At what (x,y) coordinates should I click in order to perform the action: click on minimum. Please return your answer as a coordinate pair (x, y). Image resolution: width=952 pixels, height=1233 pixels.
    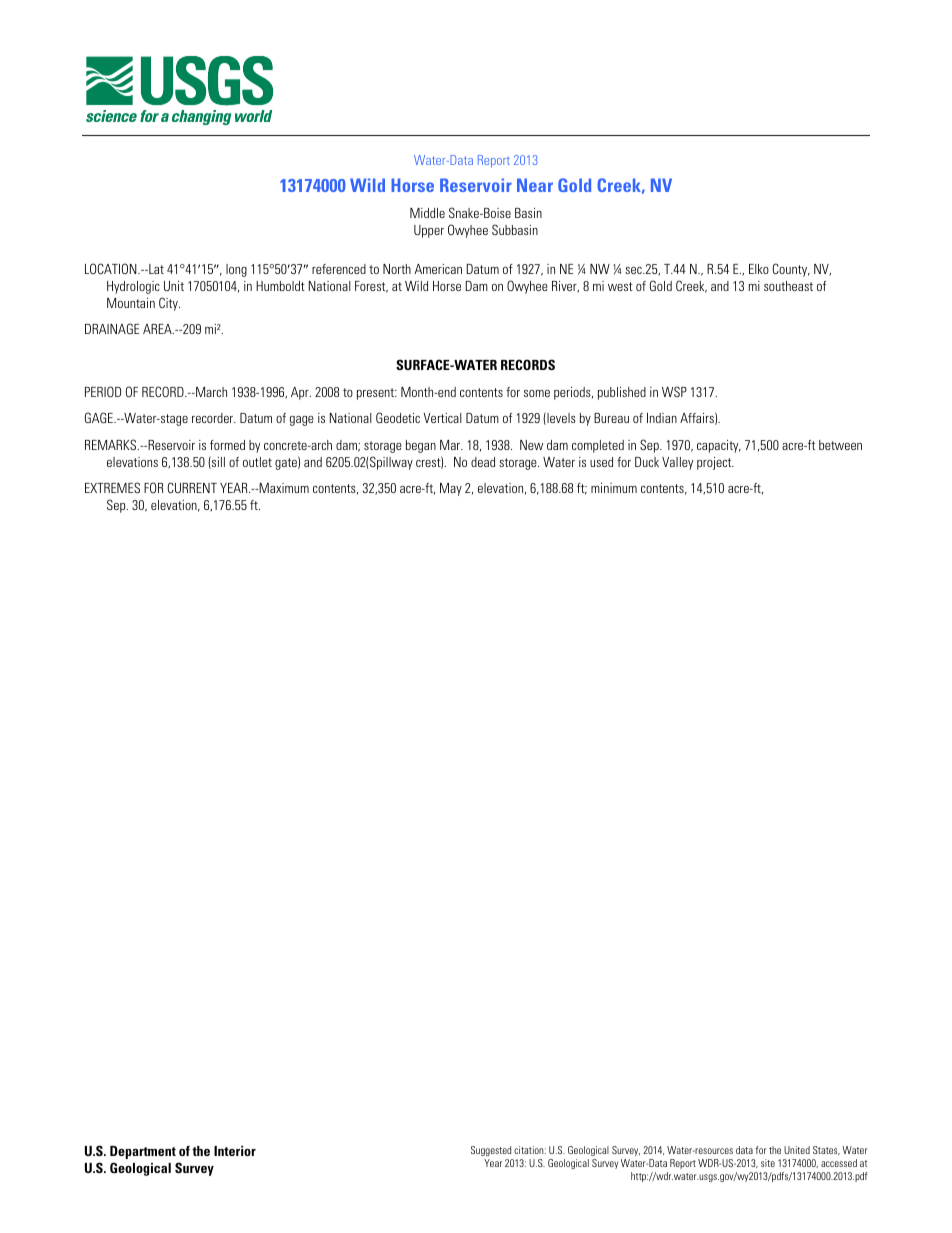
    Looking at the image, I should click on (614, 488).
